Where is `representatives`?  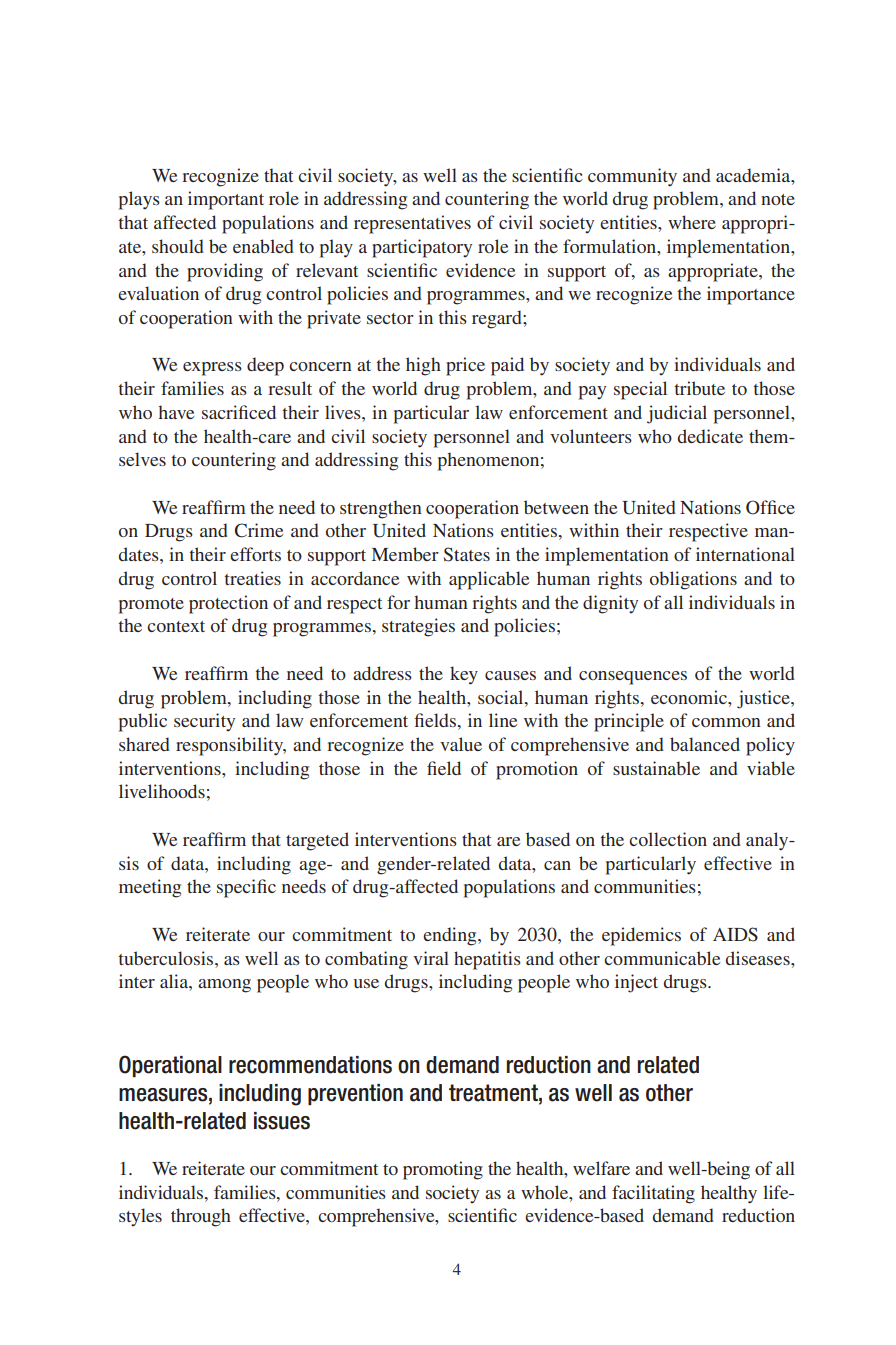 representatives is located at coordinates (412, 224).
